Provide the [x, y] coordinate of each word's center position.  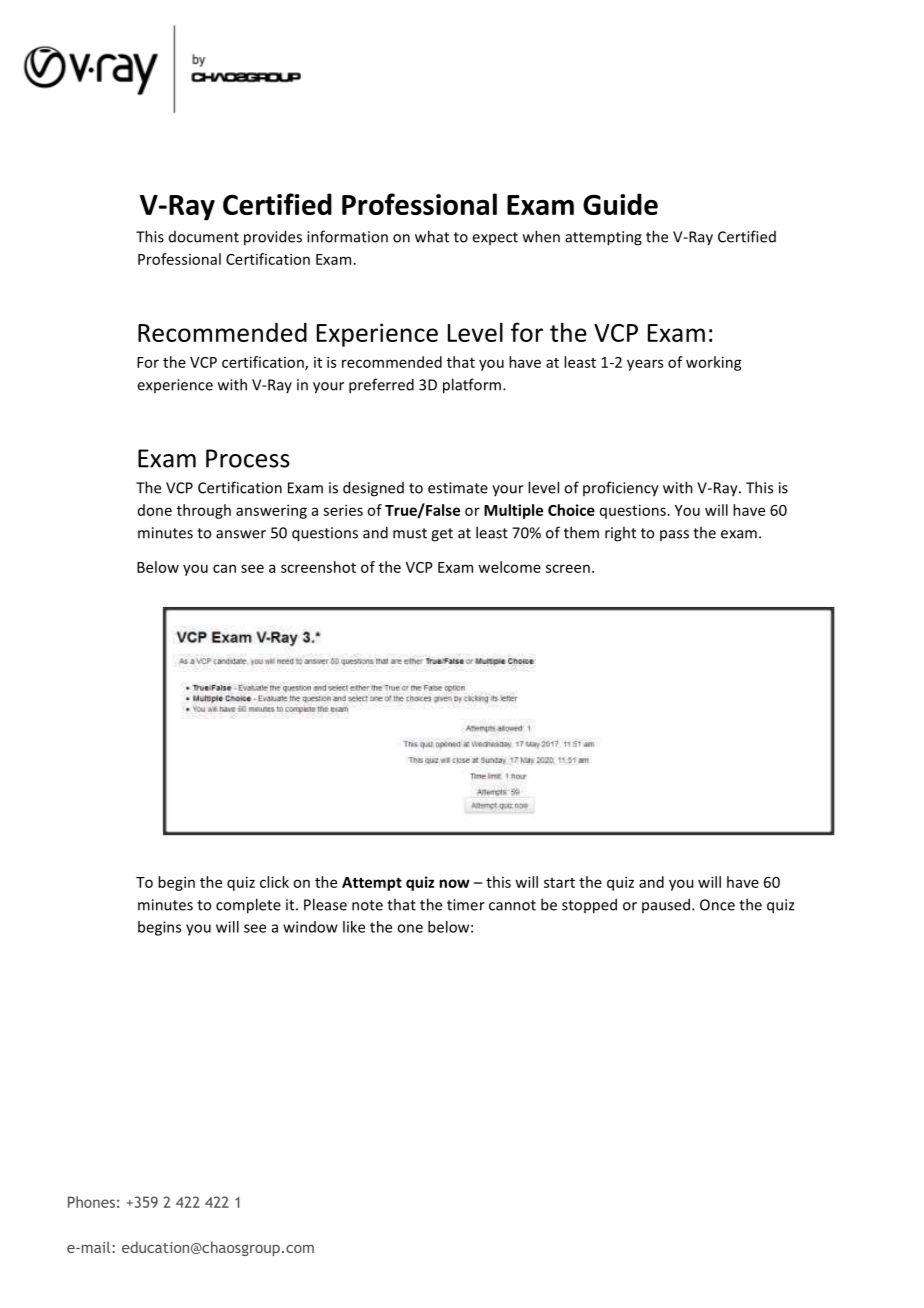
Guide [620, 204]
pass [674, 535]
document [204, 237]
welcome [509, 567]
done [155, 510]
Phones [91, 1202]
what [432, 236]
